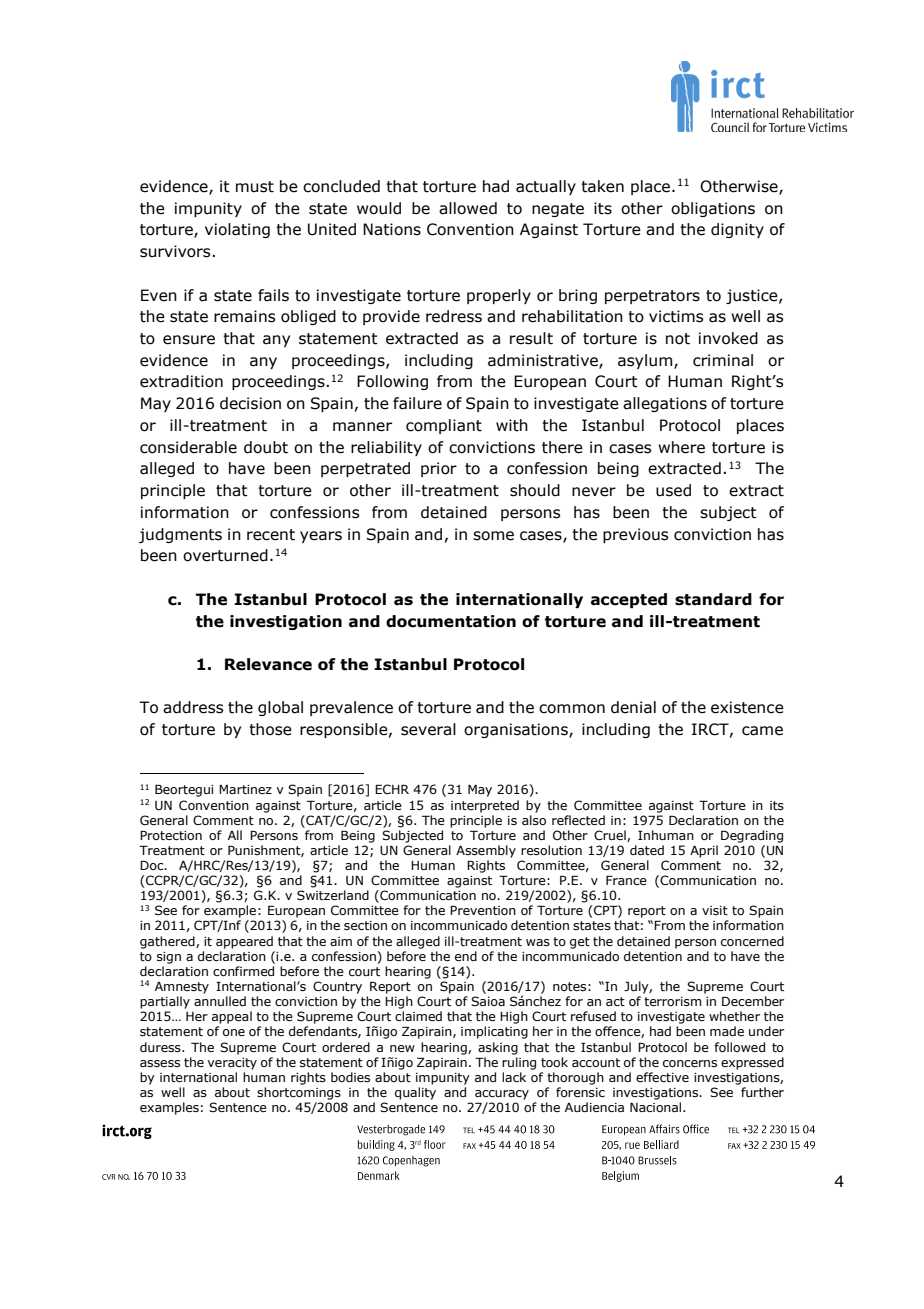  I want to click on concerns, so click(690, 1063).
